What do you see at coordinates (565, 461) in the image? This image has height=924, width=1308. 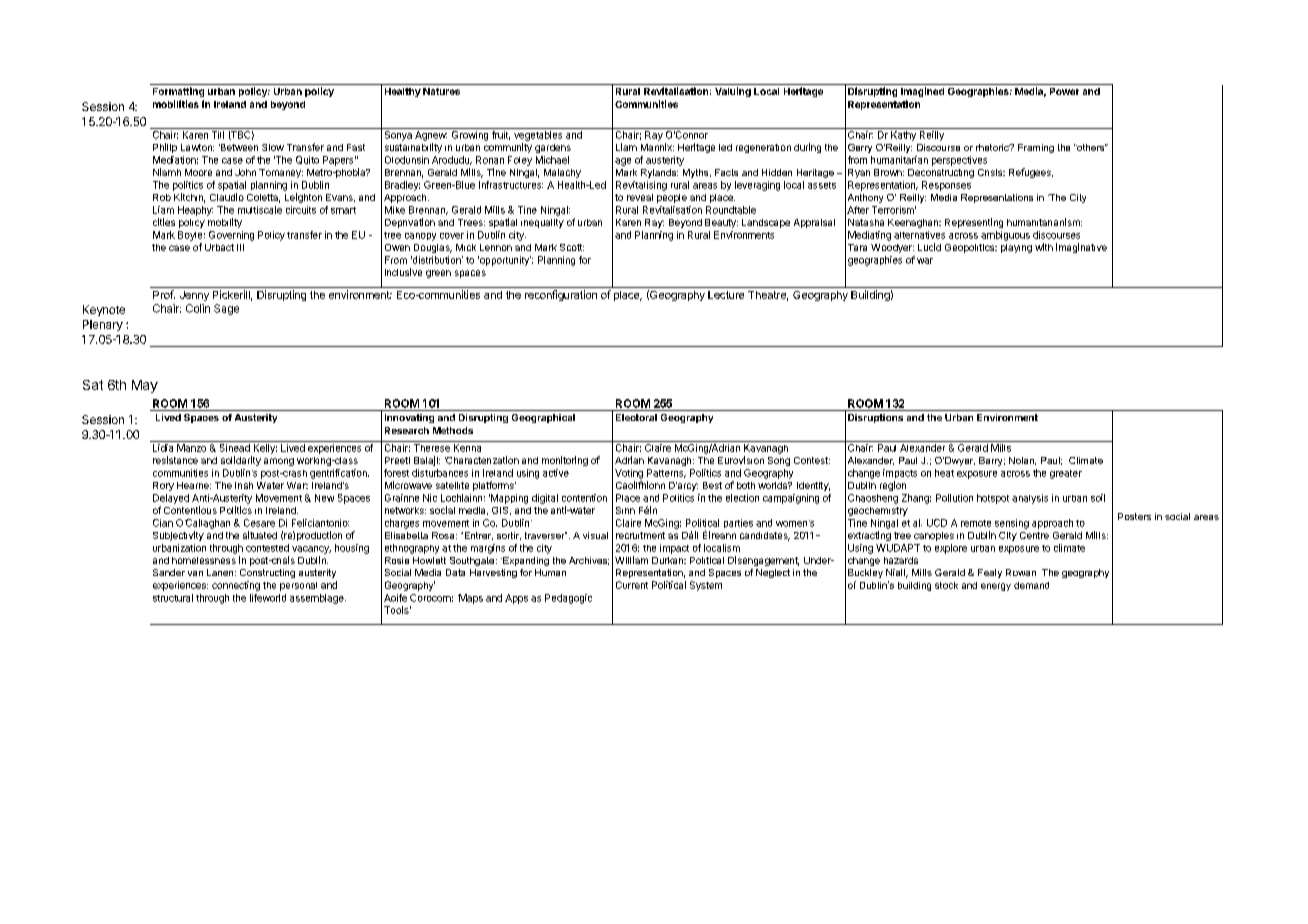 I see `monitoring` at bounding box center [565, 461].
